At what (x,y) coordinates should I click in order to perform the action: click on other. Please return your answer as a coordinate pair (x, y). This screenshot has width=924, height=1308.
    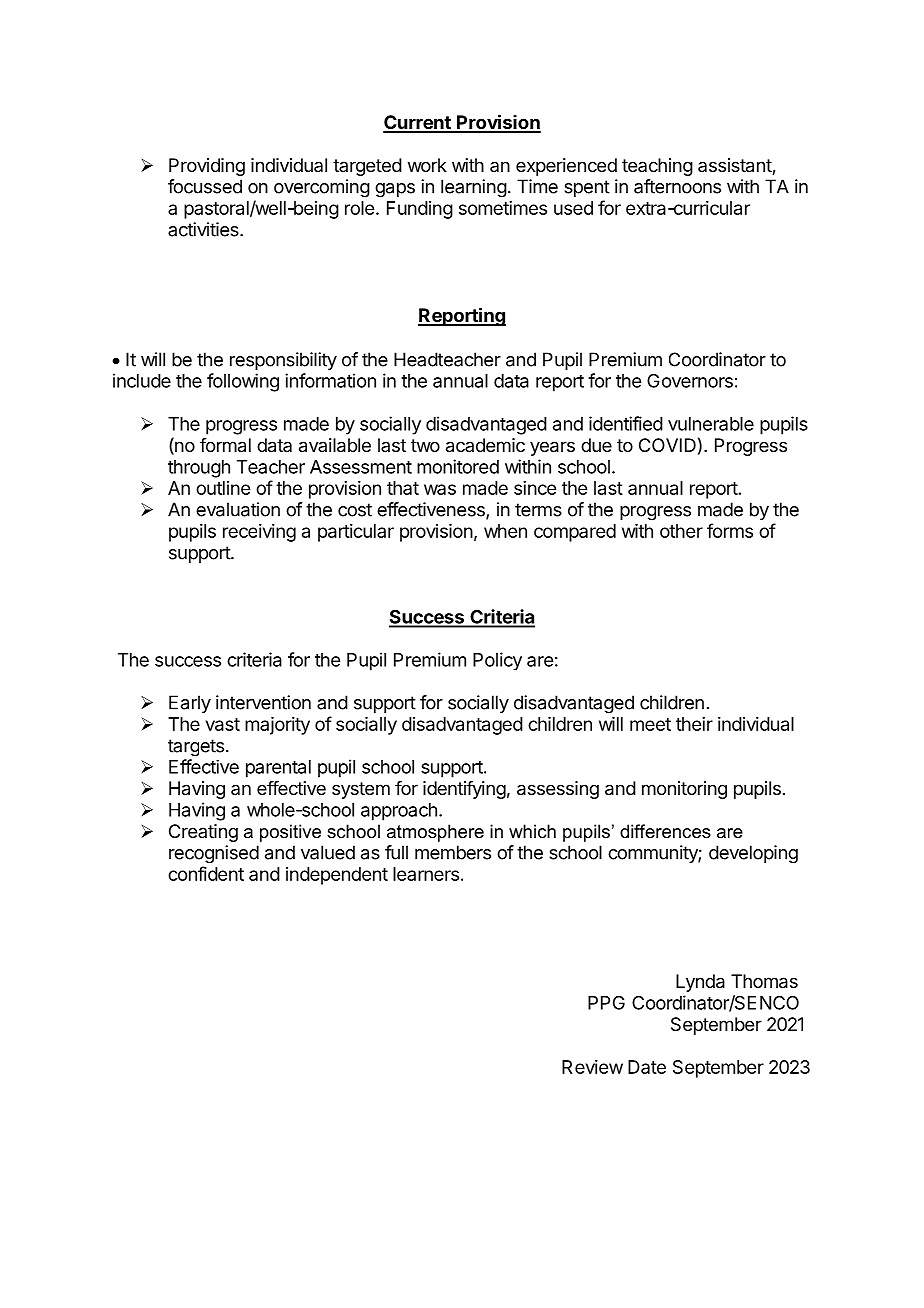
    Looking at the image, I should click on (681, 531).
